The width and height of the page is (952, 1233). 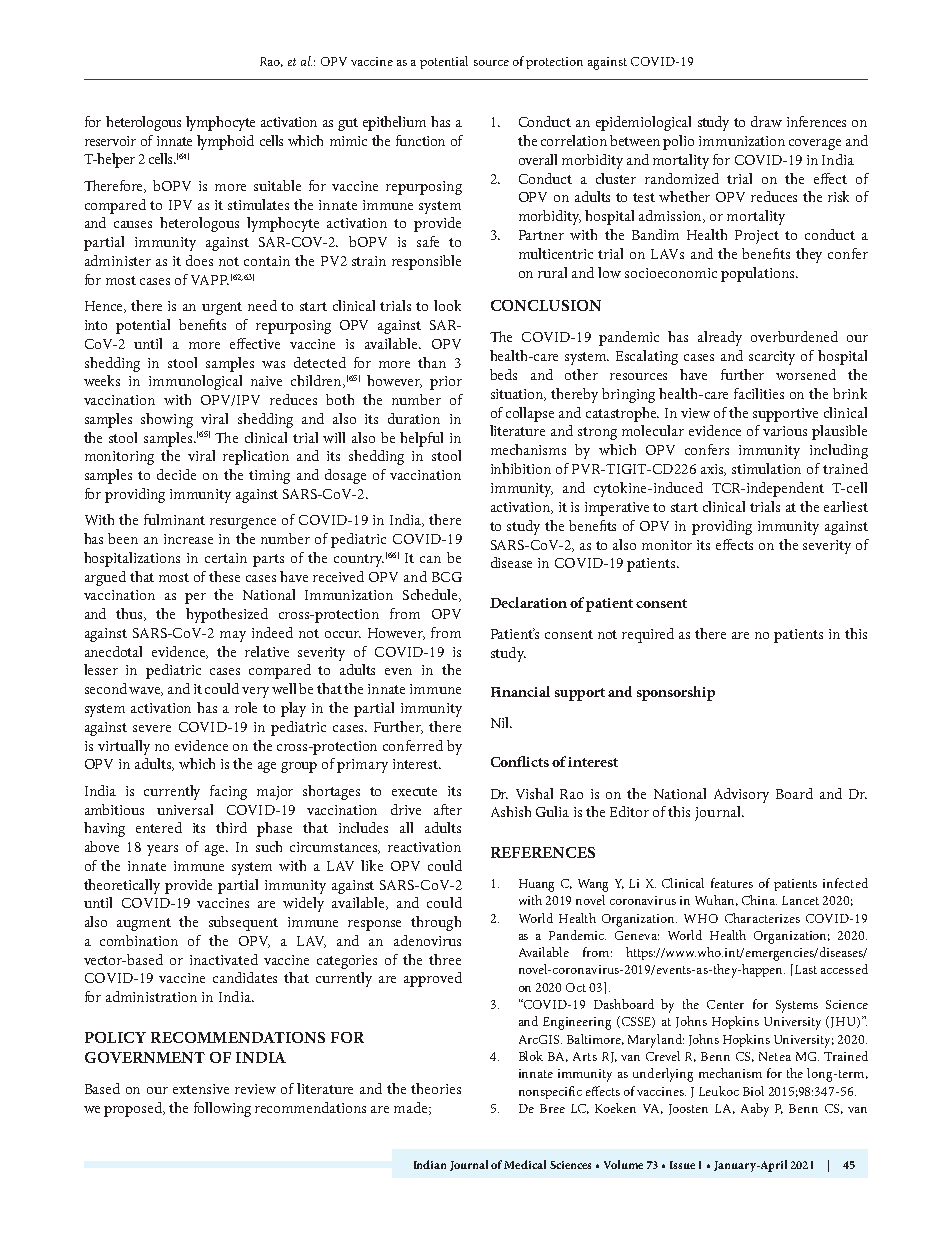 I want to click on universal, so click(x=185, y=809).
